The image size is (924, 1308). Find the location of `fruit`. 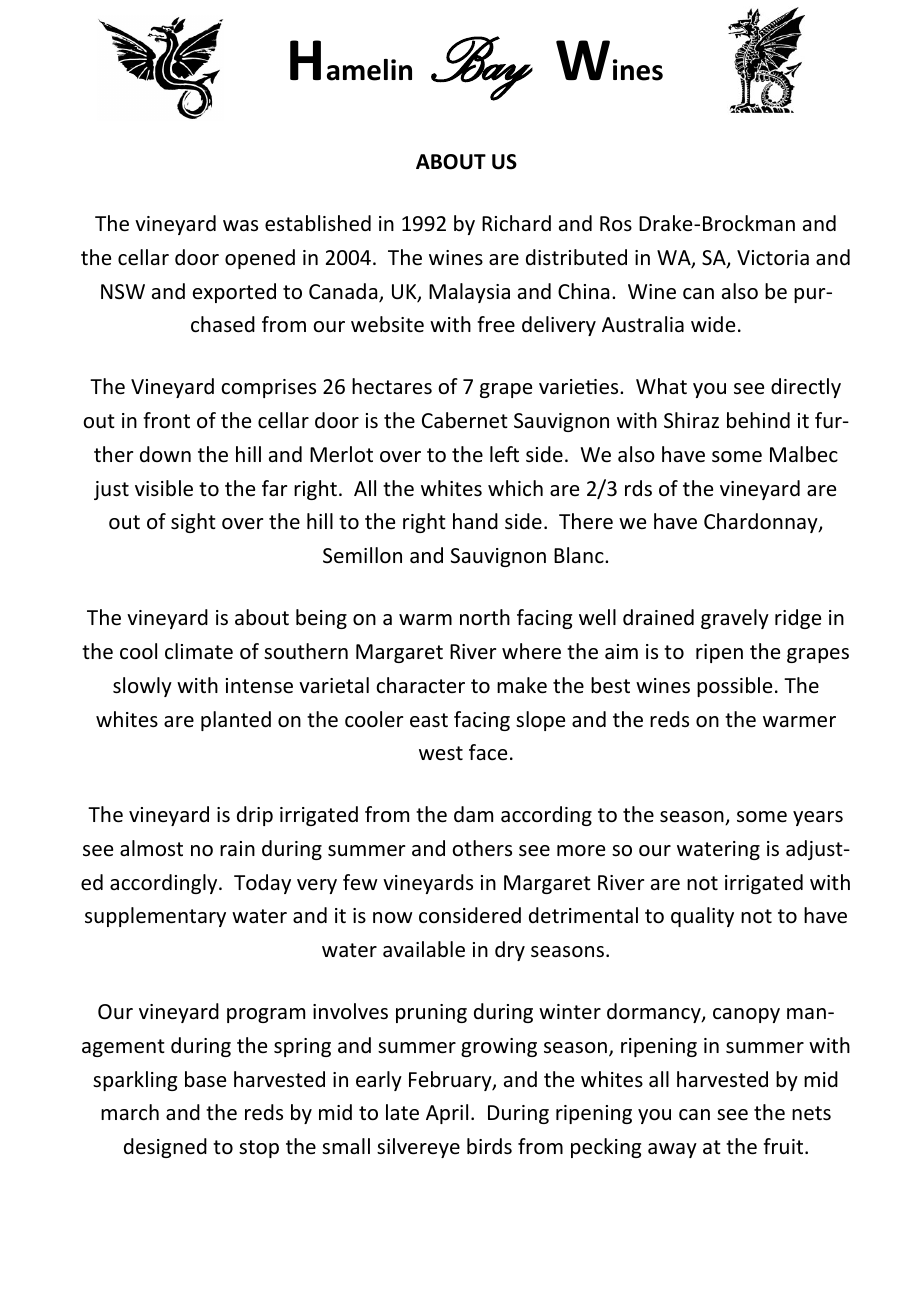

fruit is located at coordinates (784, 1146).
